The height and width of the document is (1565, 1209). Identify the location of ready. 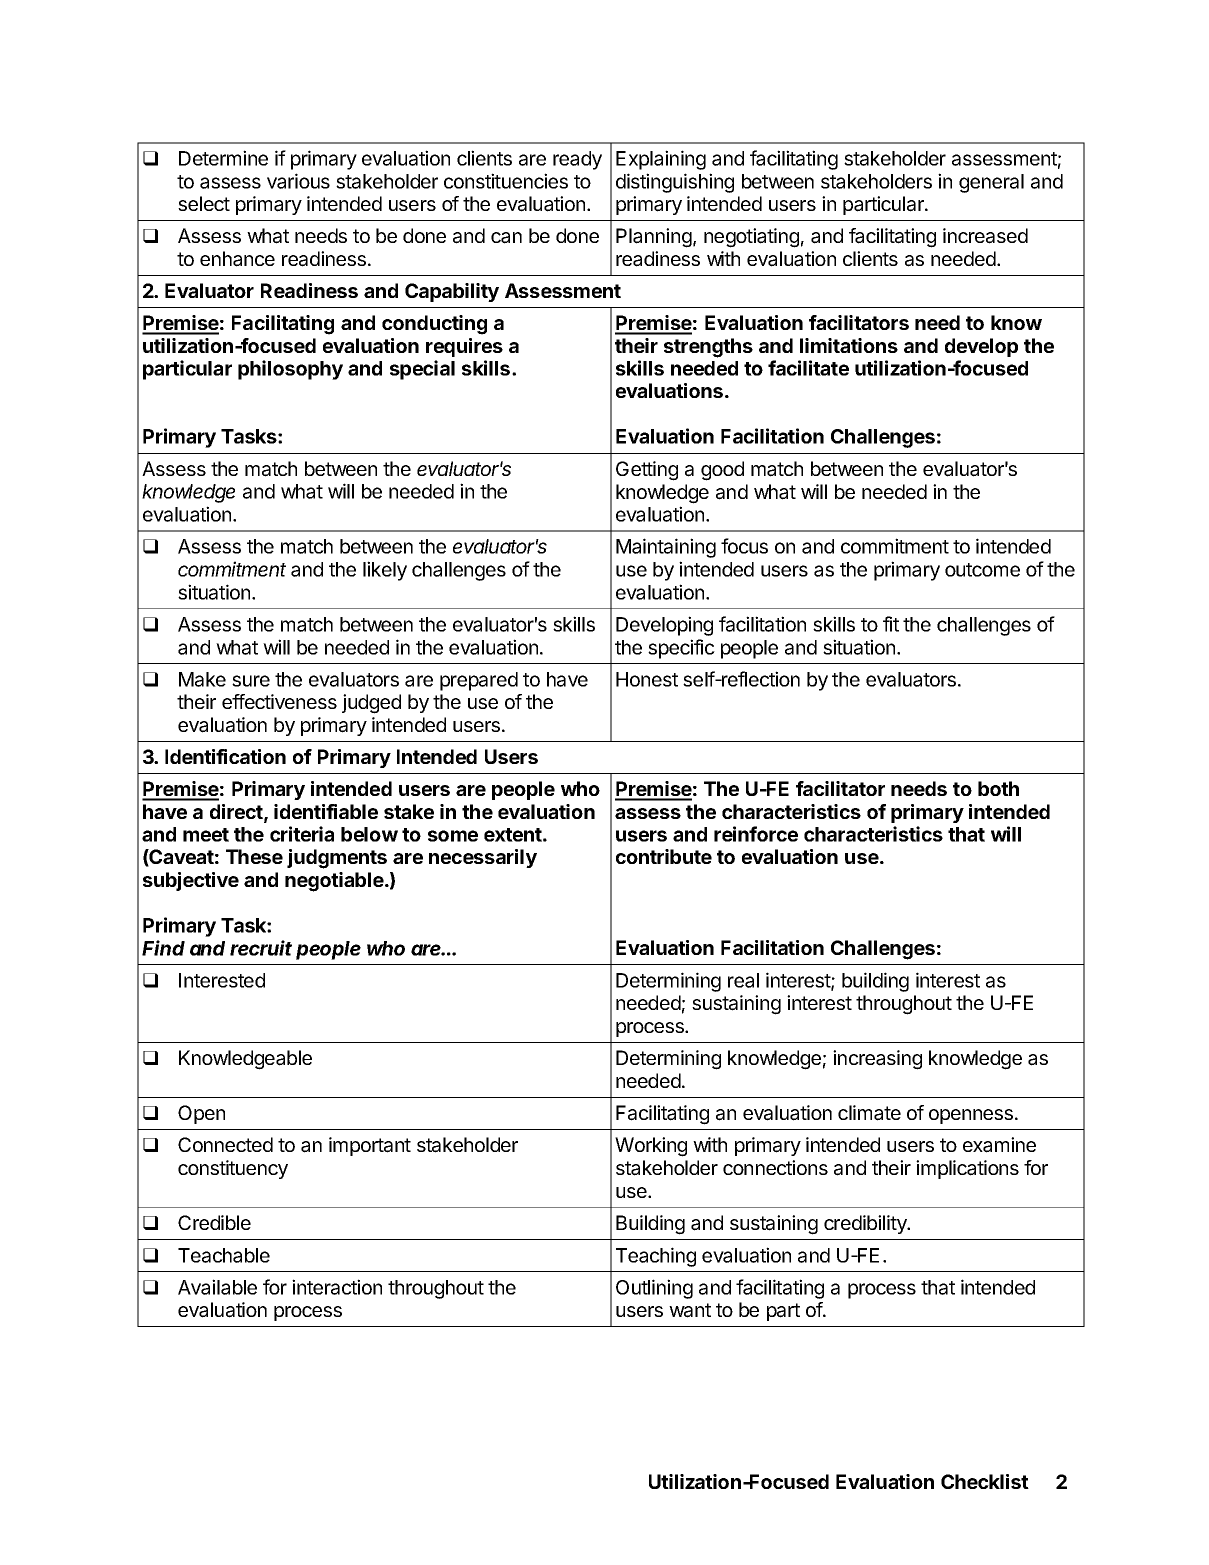
(577, 160).
